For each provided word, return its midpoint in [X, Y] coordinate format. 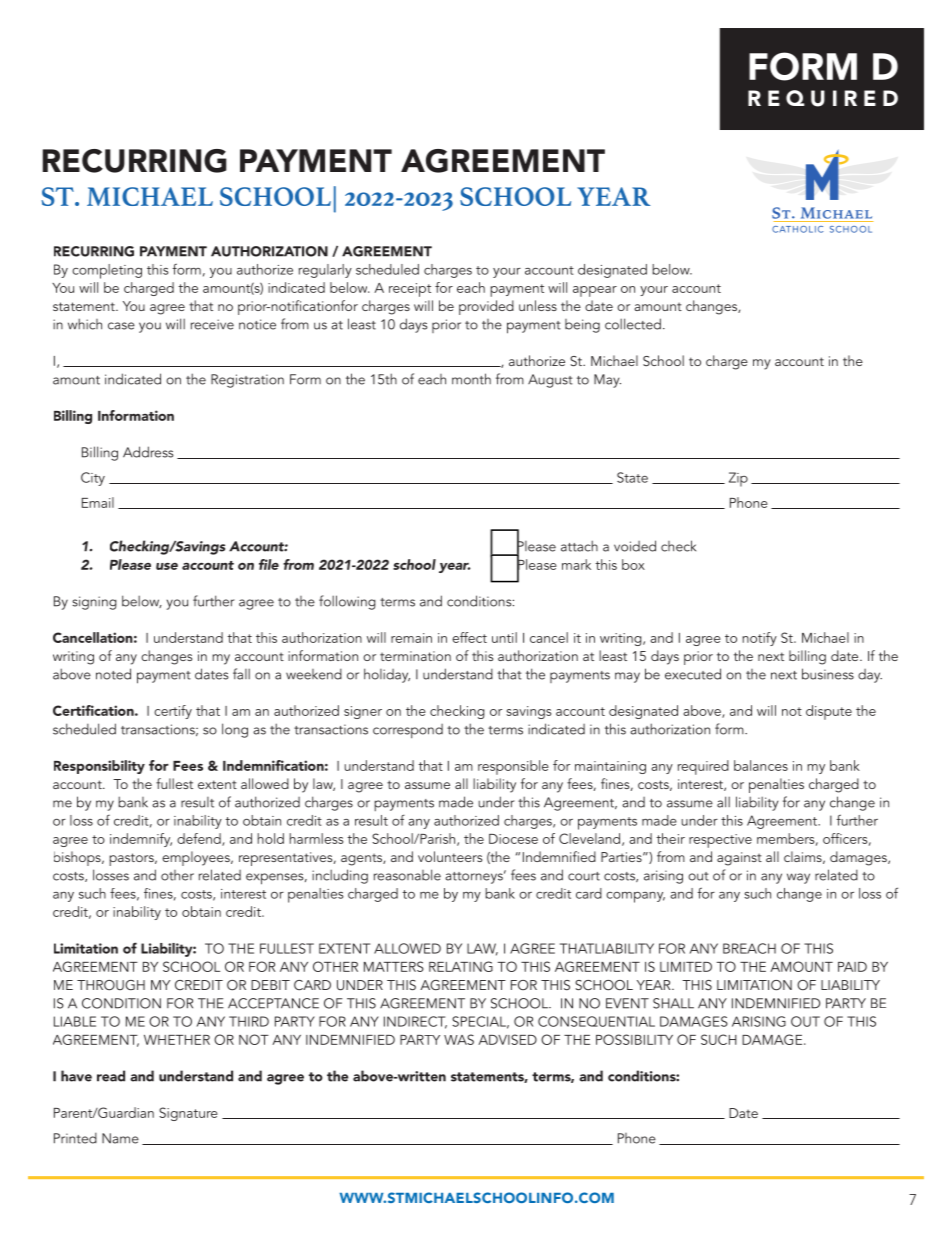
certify [173, 712]
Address [148, 452]
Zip [738, 479]
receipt [410, 290]
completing [107, 271]
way [798, 878]
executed [693, 674]
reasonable [407, 875]
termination [415, 656]
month [471, 379]
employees [197, 858]
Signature [188, 1114]
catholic [797, 229]
